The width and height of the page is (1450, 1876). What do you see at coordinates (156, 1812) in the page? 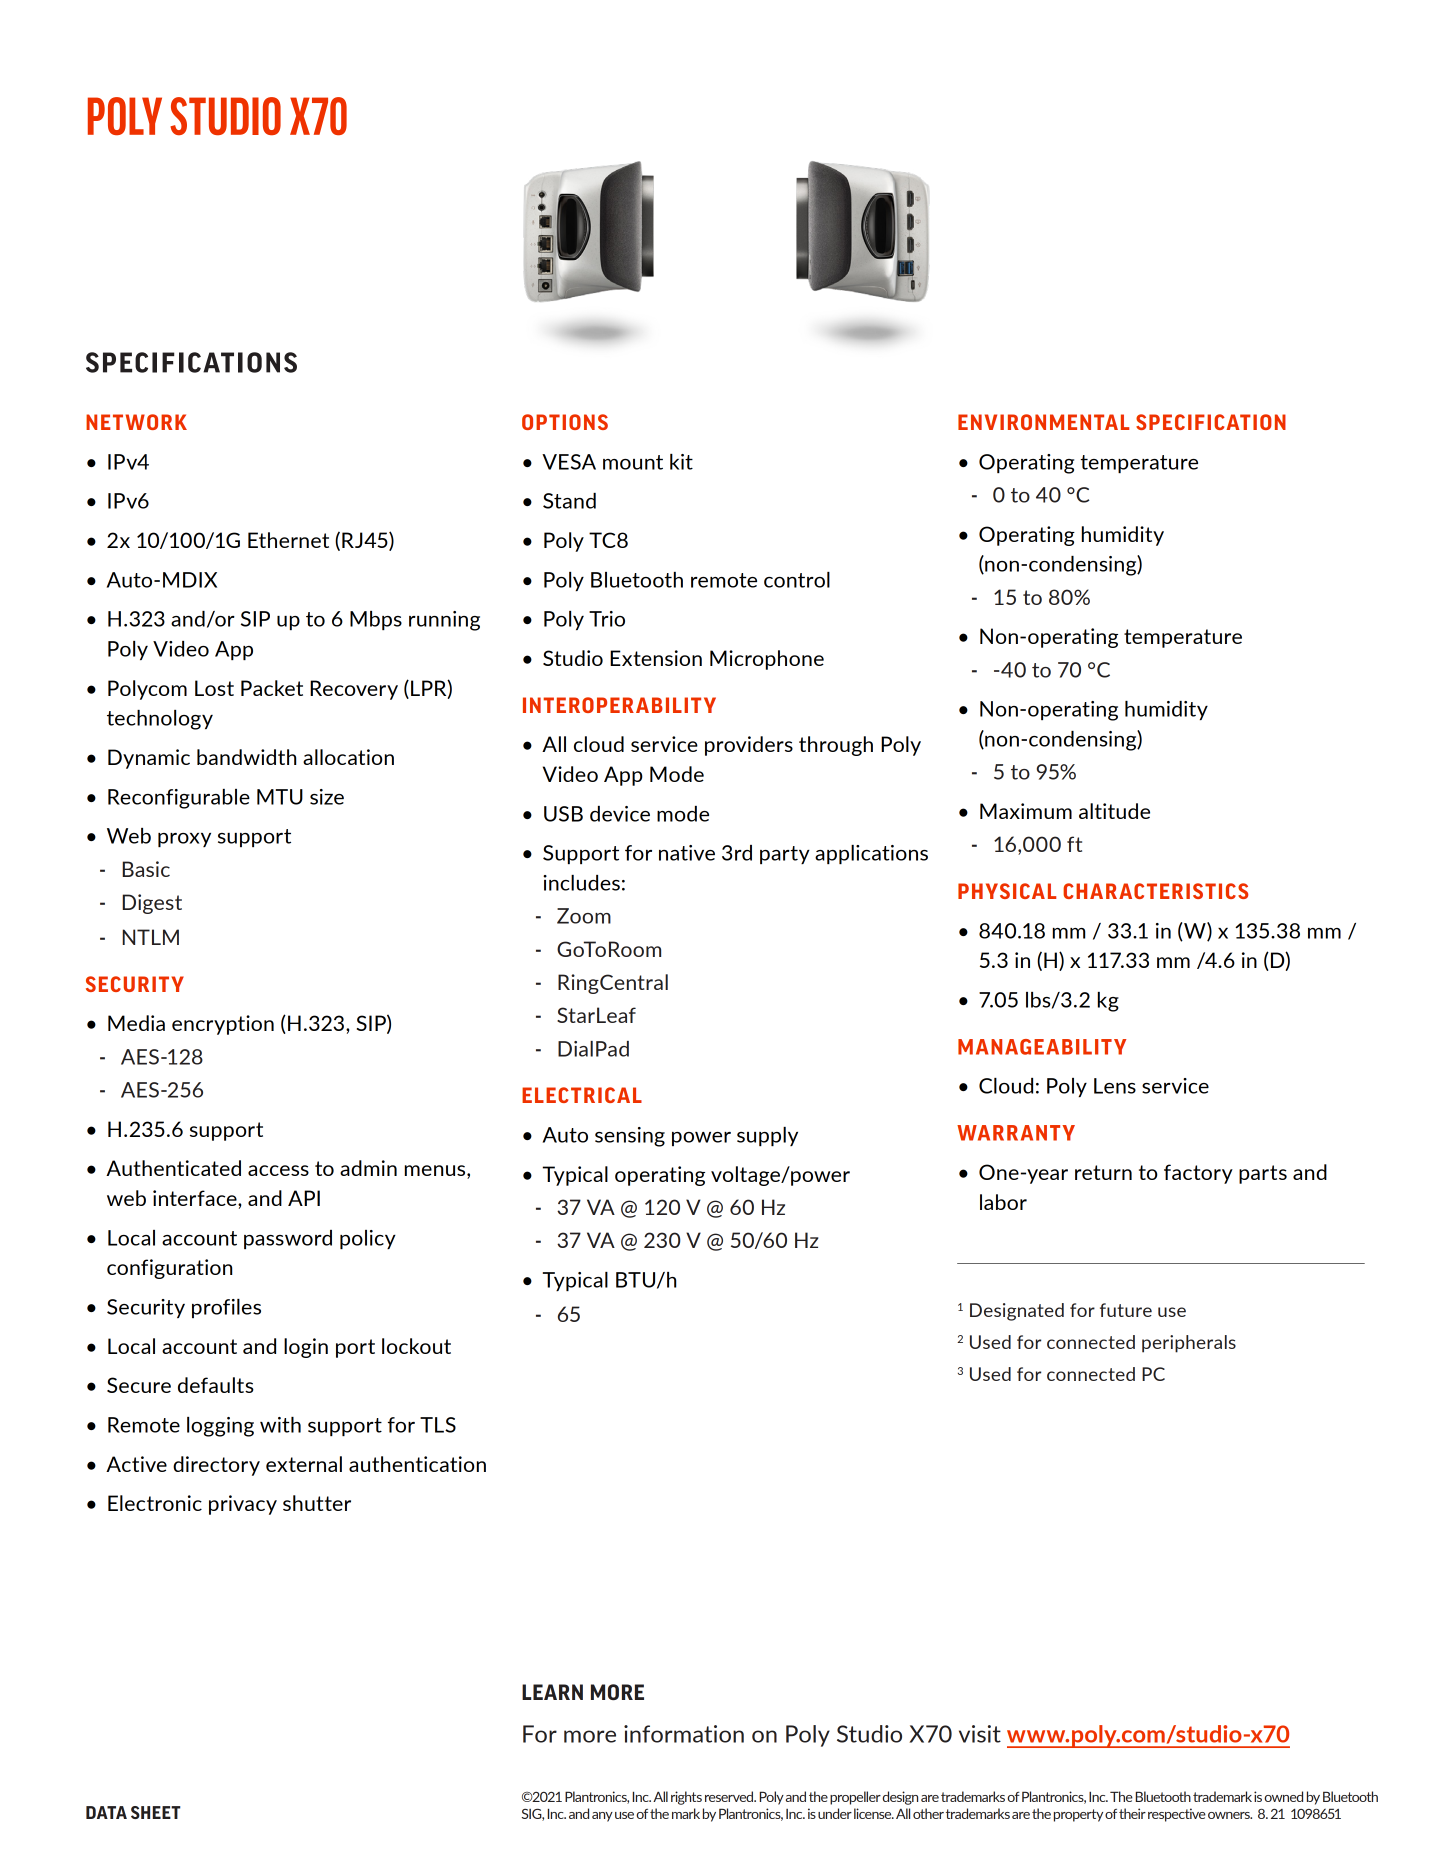
I see `SHEET` at bounding box center [156, 1812].
